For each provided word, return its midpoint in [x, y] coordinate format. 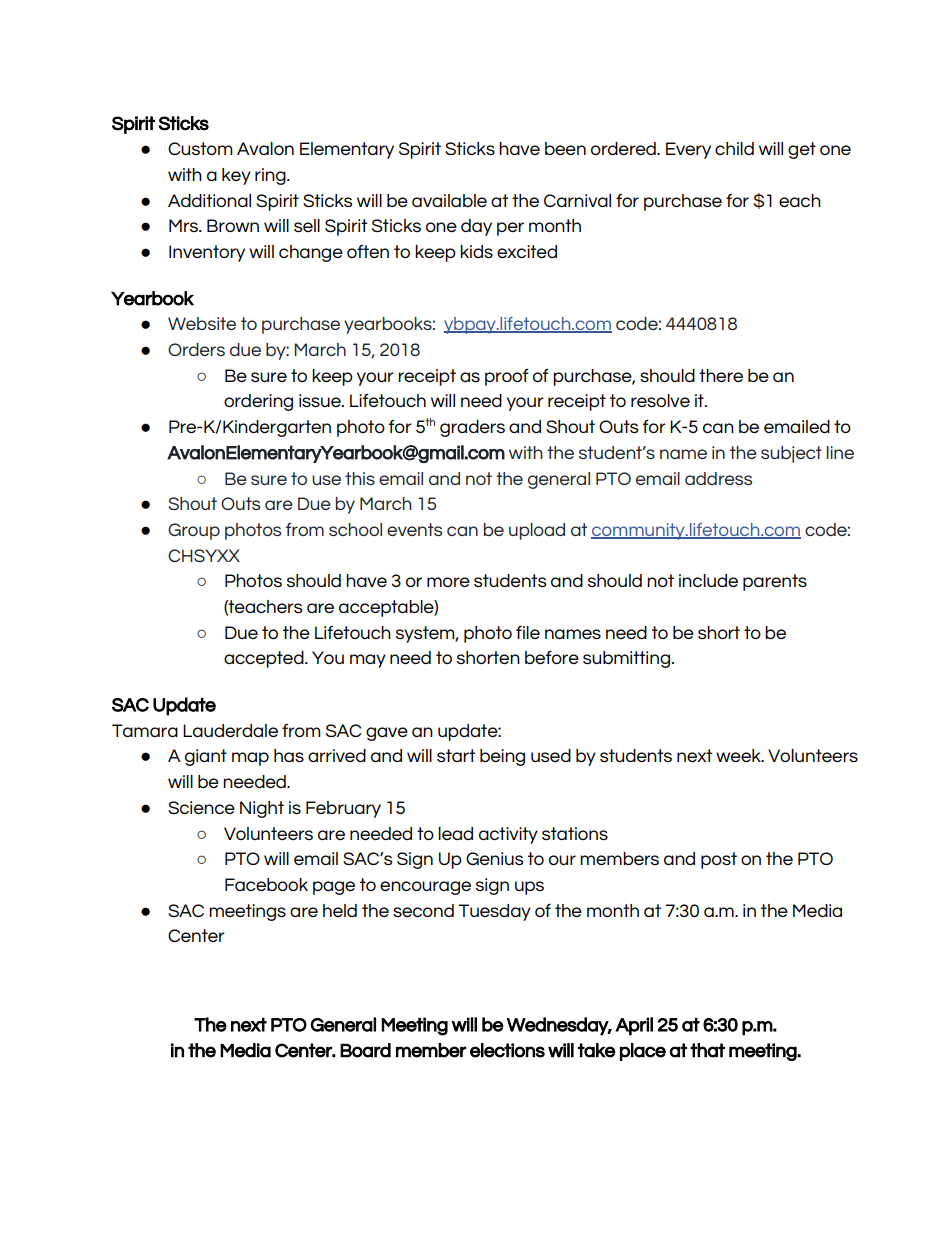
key [236, 176]
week [739, 755]
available [449, 200]
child [734, 148]
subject [791, 454]
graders [472, 428]
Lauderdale [230, 730]
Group [194, 531]
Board [365, 1050]
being [502, 757]
